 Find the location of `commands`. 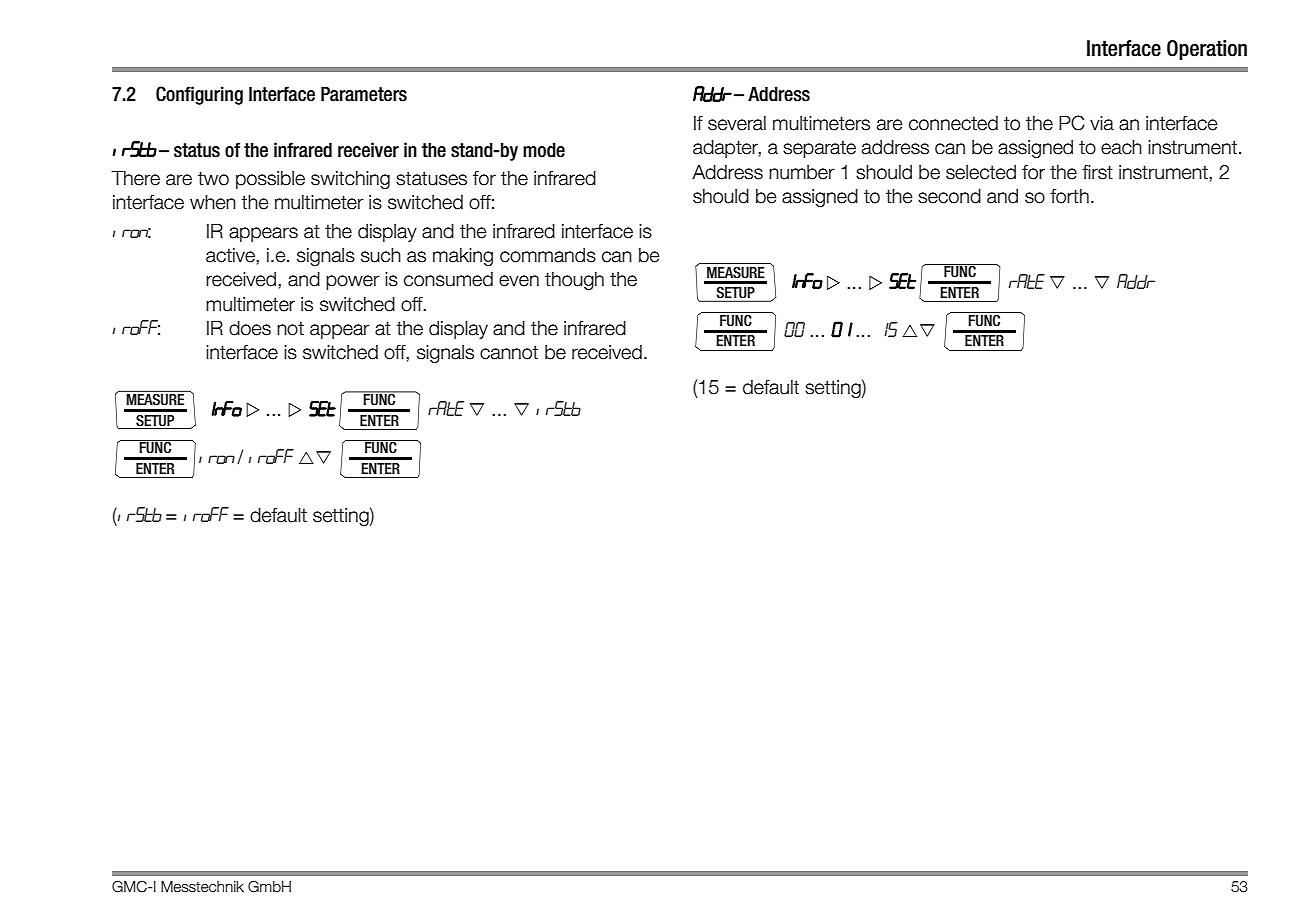

commands is located at coordinates (548, 255).
